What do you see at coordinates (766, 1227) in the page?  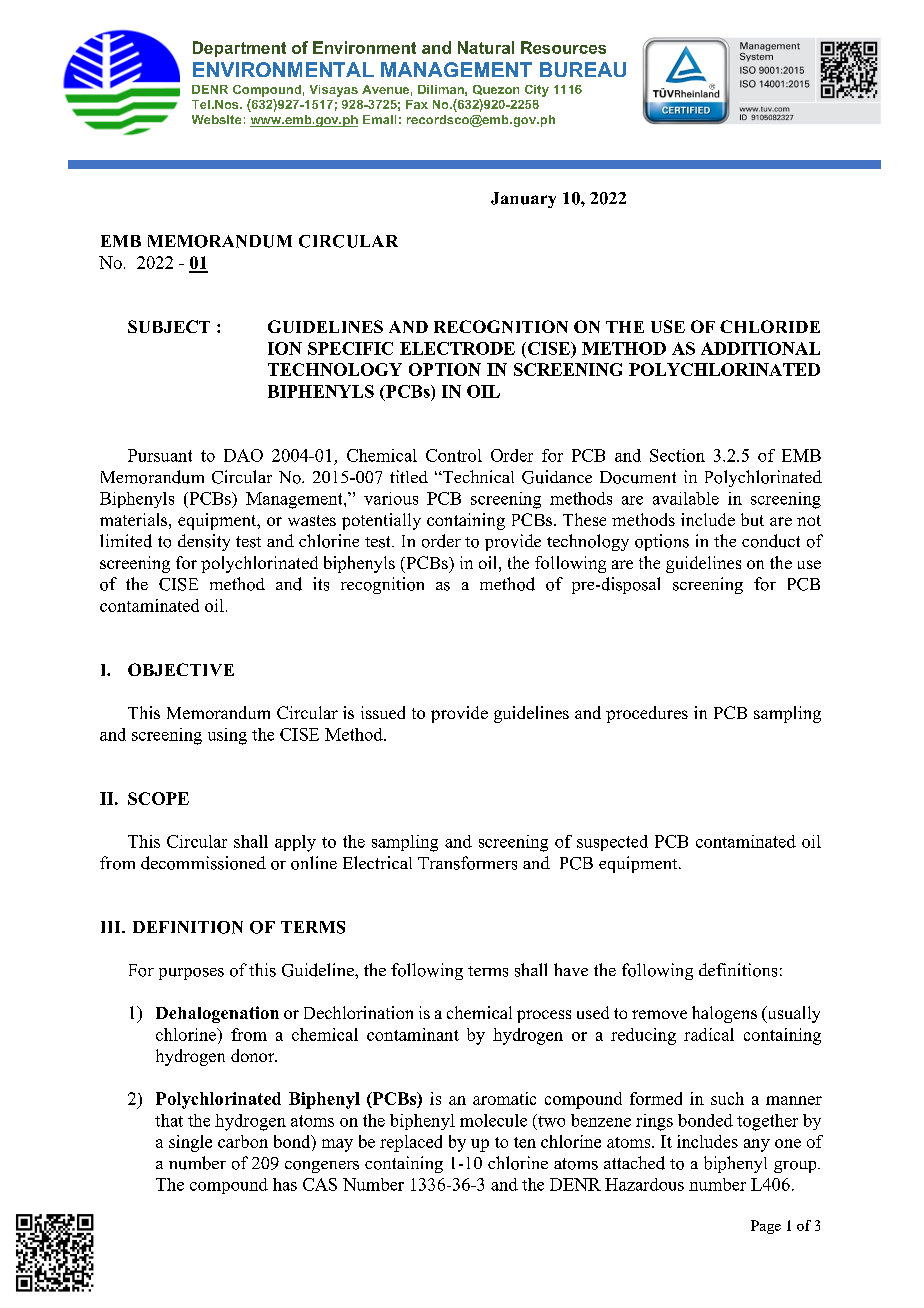 I see `Page` at bounding box center [766, 1227].
